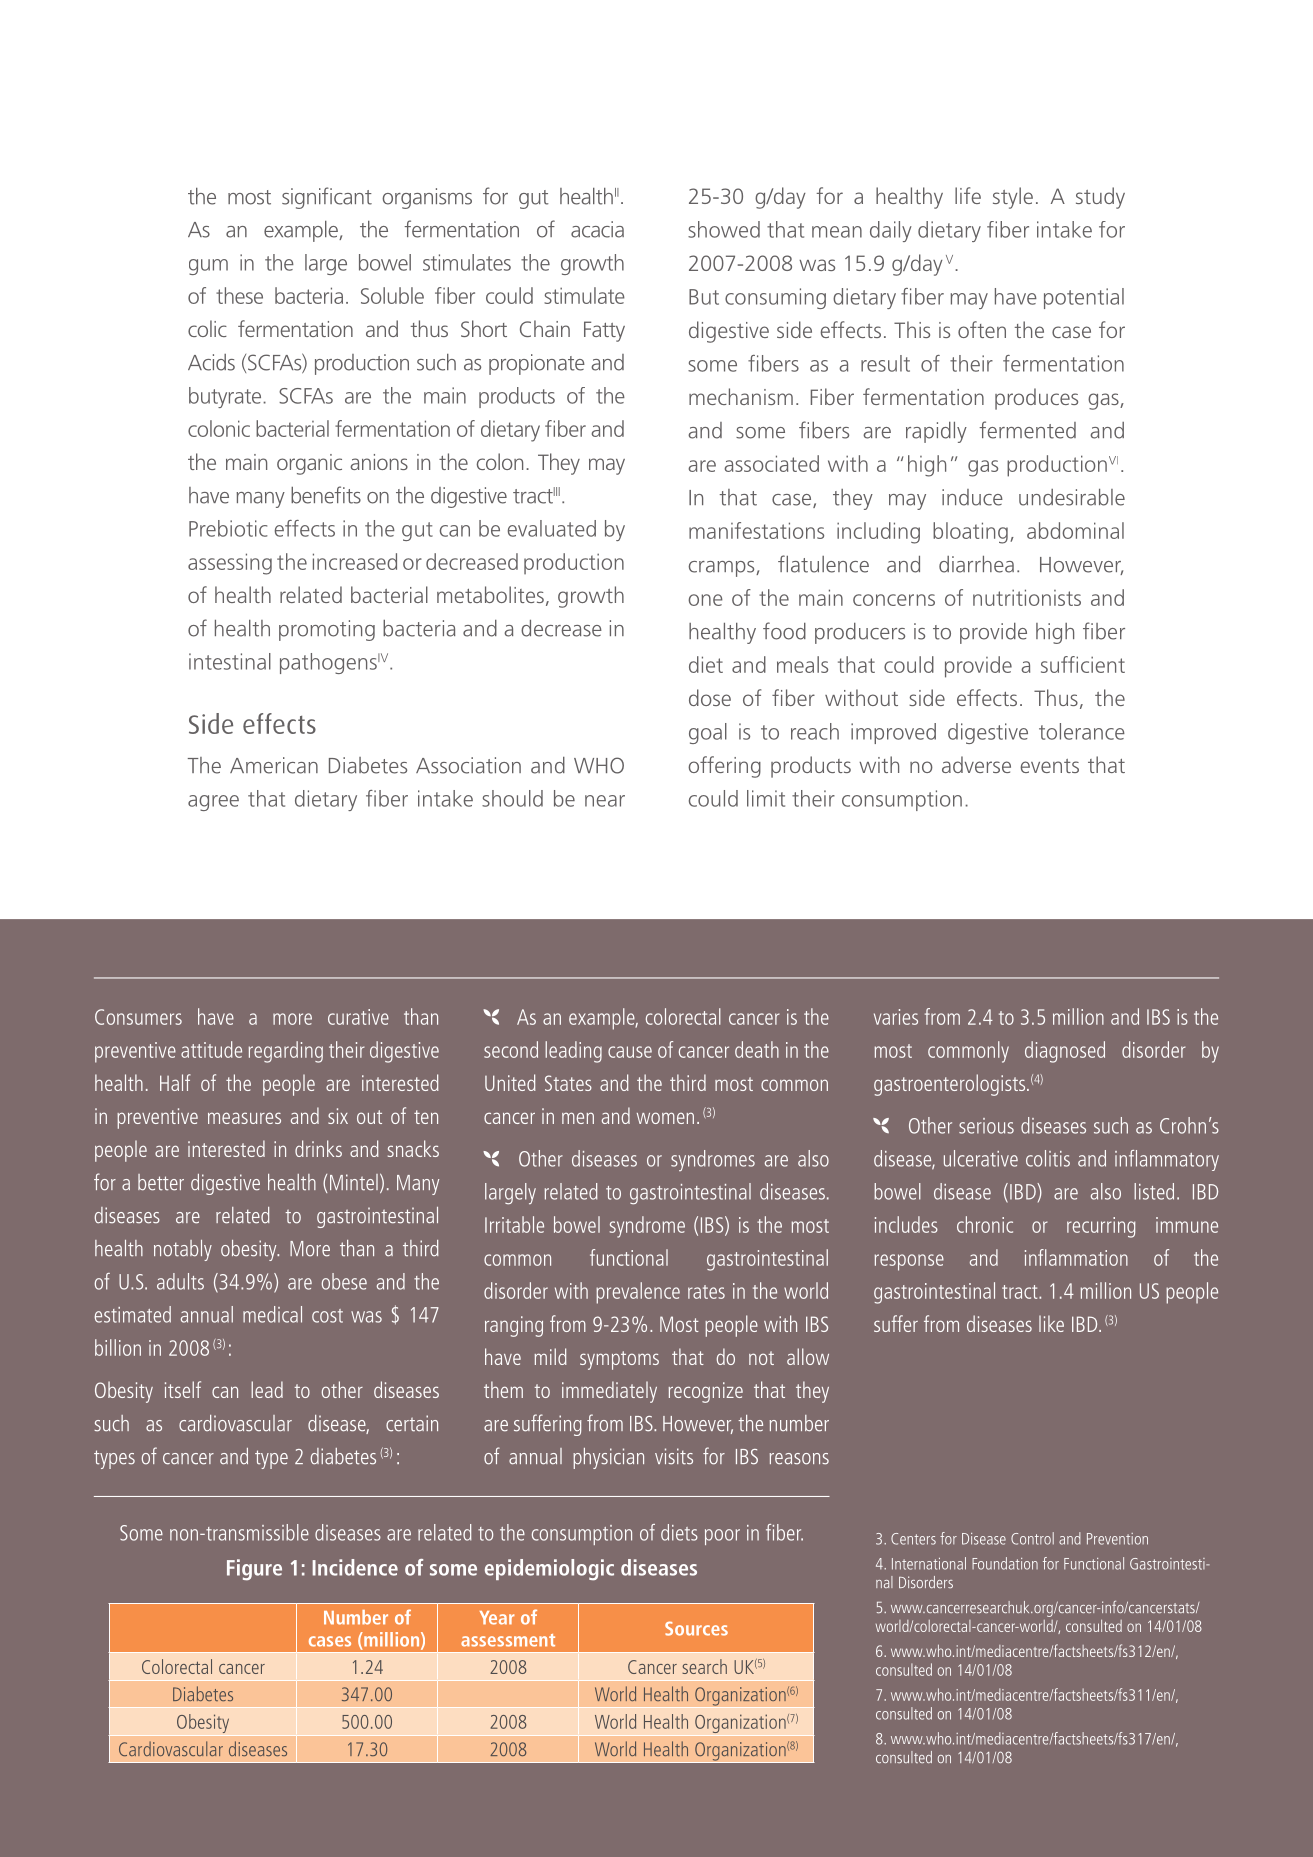 The height and width of the screenshot is (1857, 1313). What do you see at coordinates (605, 801) in the screenshot?
I see `near` at bounding box center [605, 801].
